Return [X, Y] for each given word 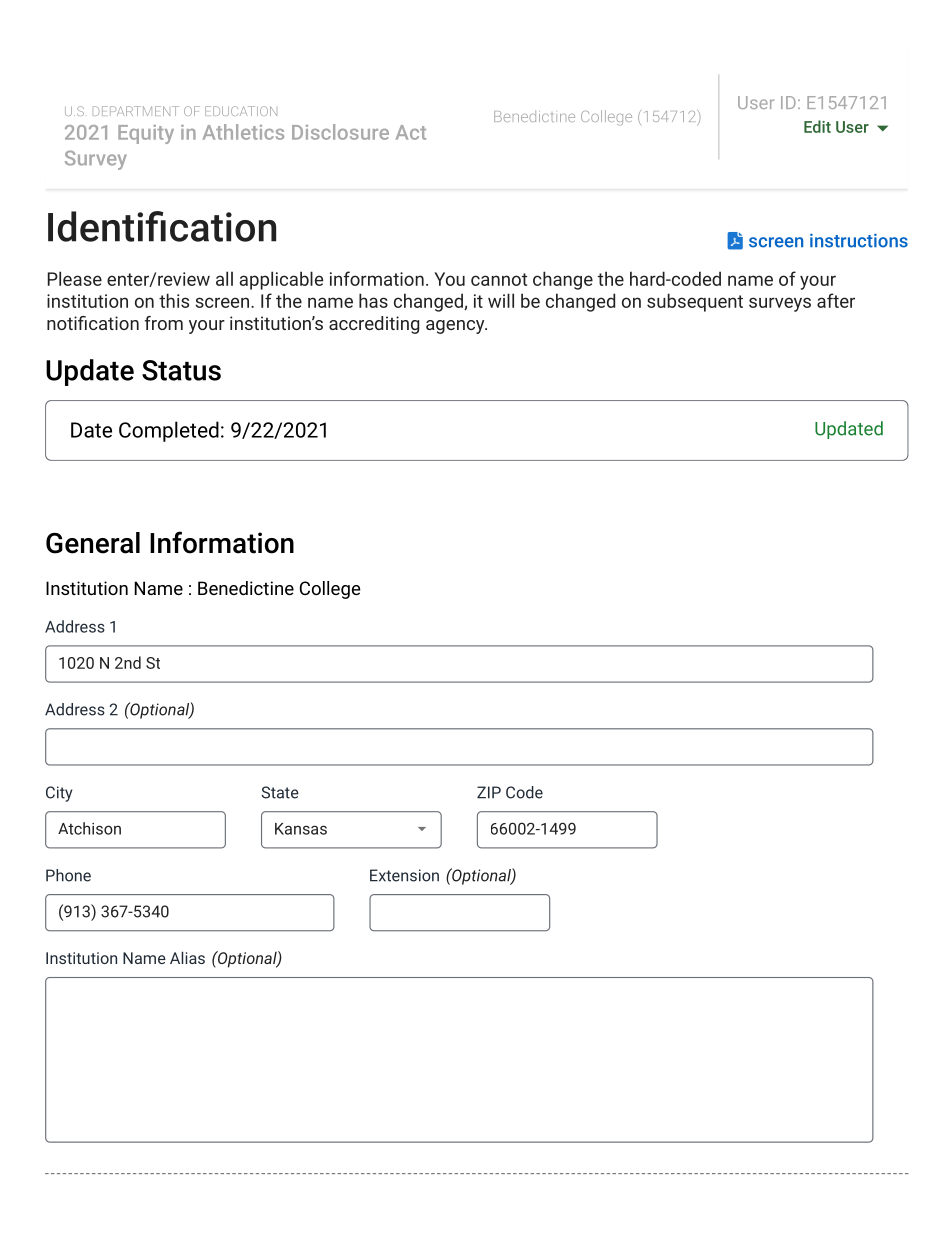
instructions [859, 240]
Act [411, 132]
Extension [404, 875]
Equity [146, 134]
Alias [187, 957]
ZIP [489, 792]
